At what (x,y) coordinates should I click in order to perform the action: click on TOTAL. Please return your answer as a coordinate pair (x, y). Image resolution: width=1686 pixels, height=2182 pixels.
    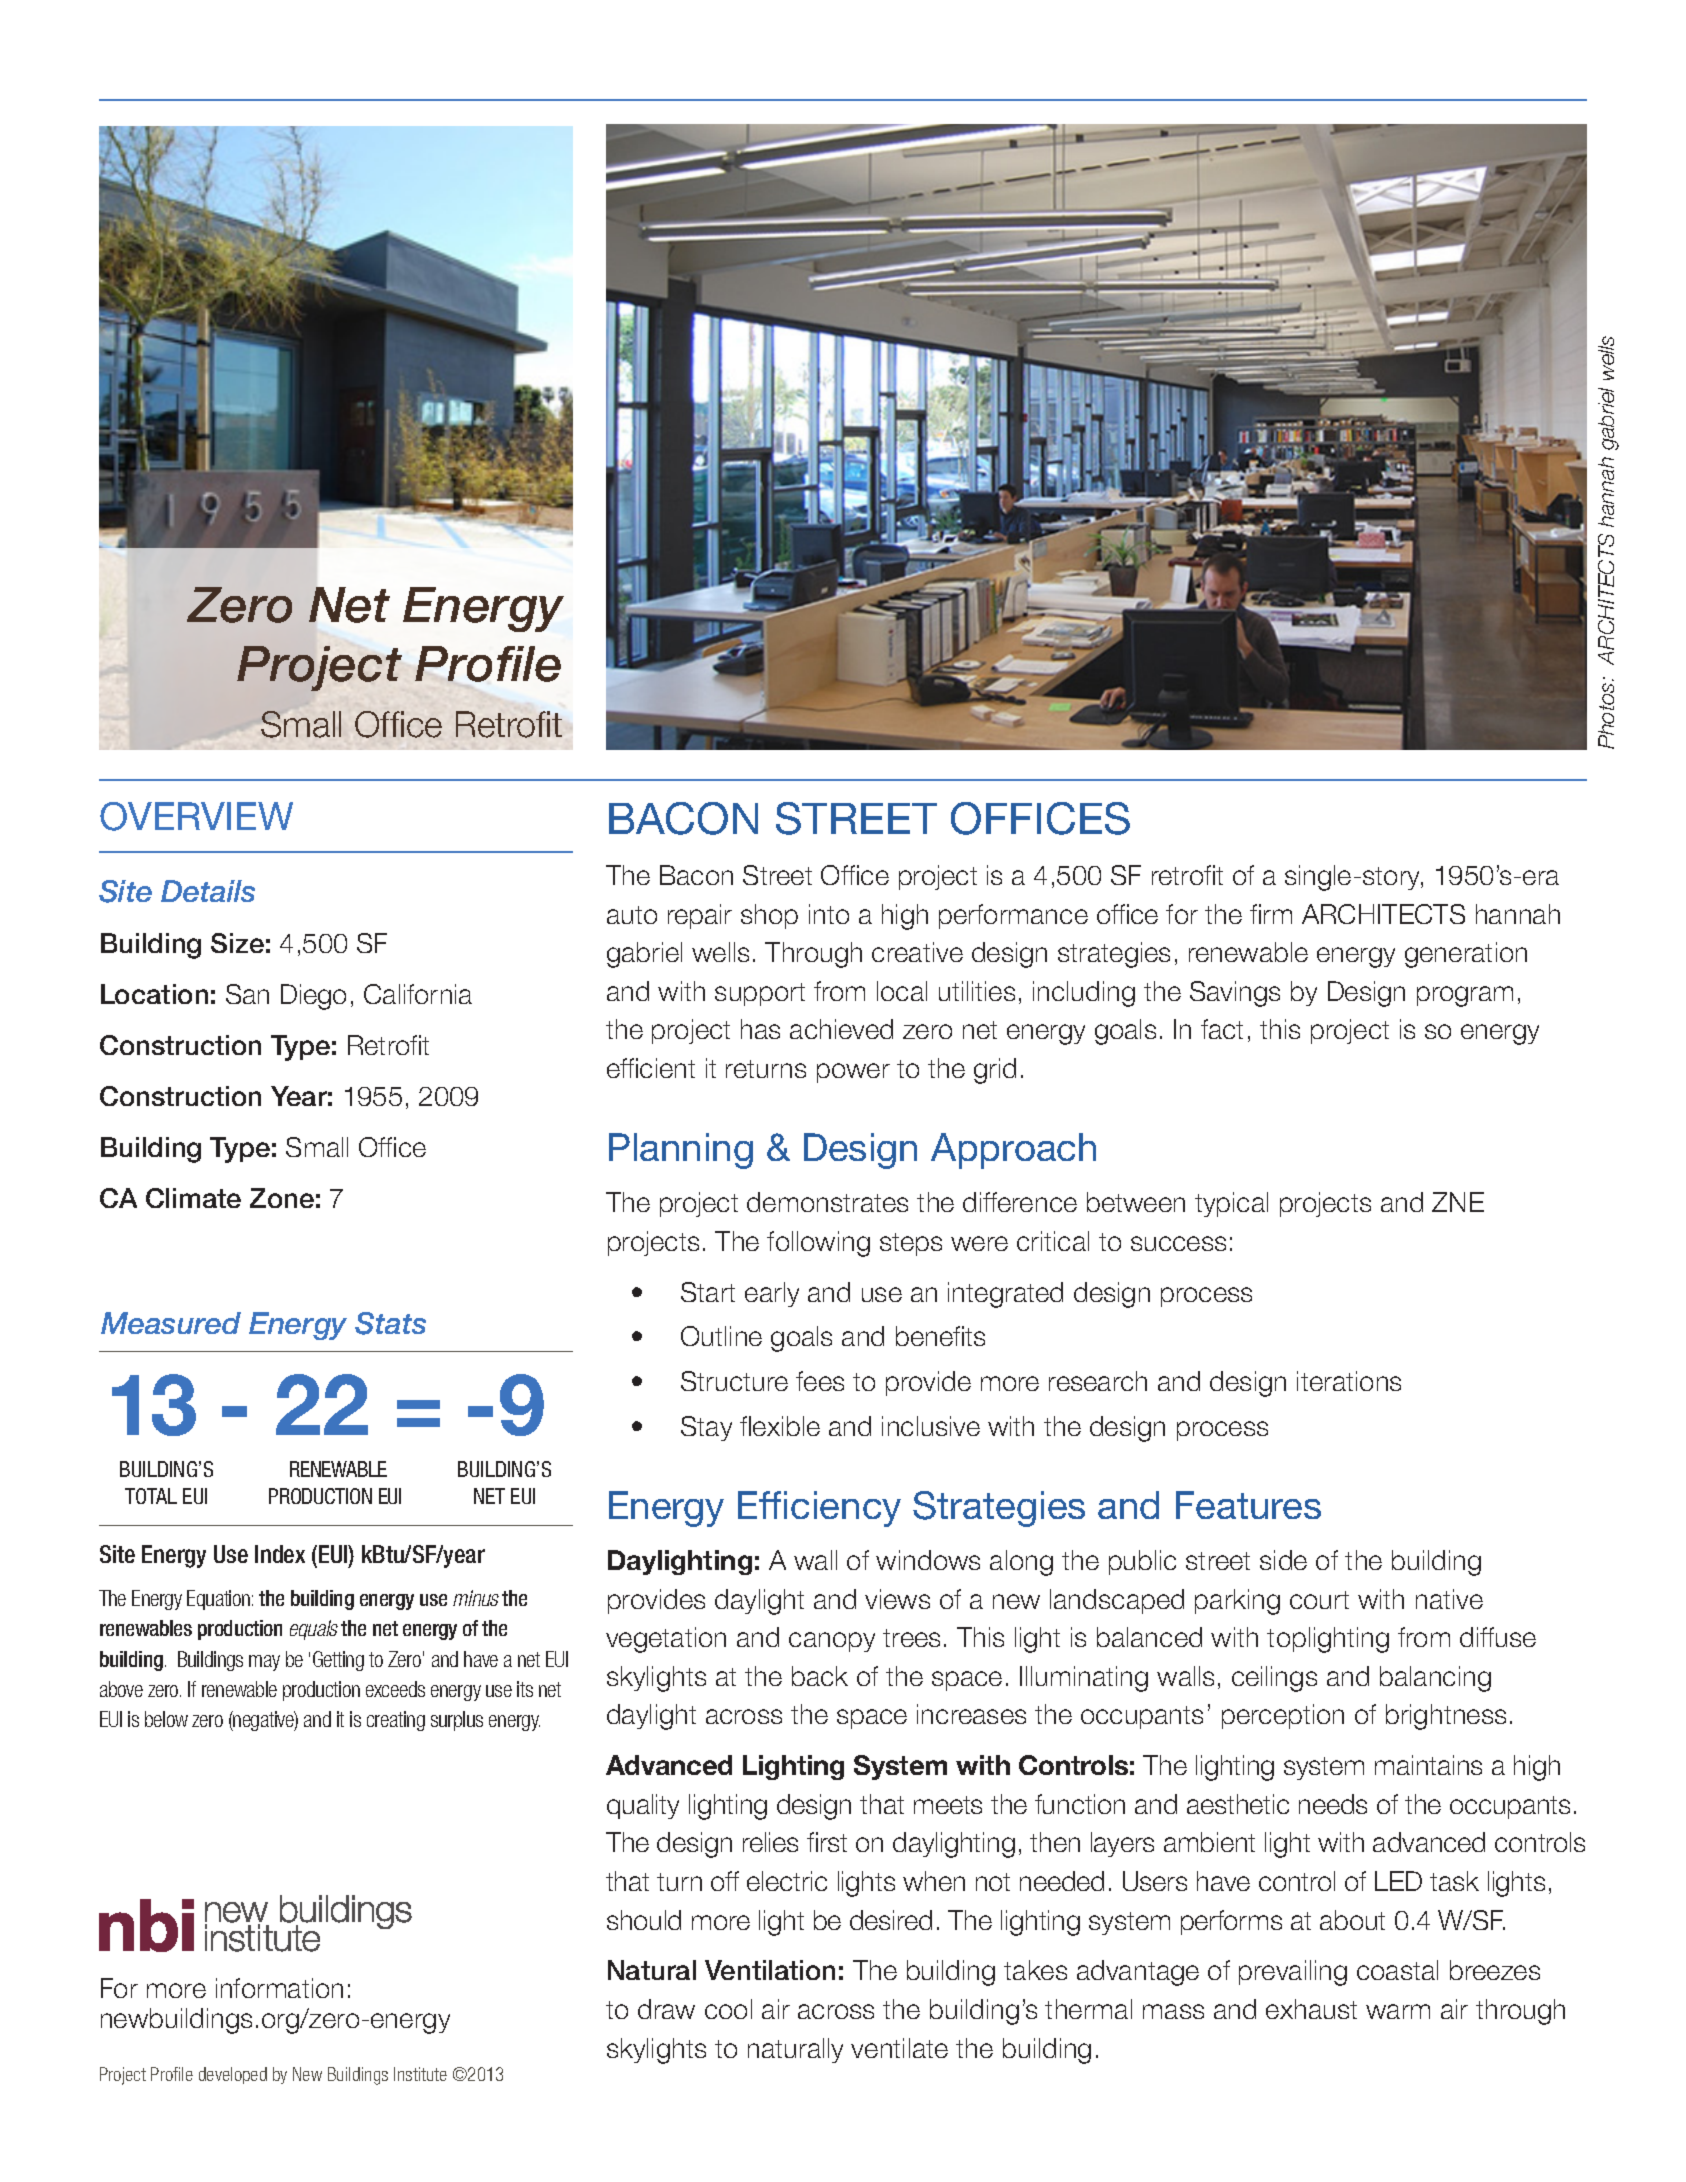
    Looking at the image, I should click on (151, 1496).
